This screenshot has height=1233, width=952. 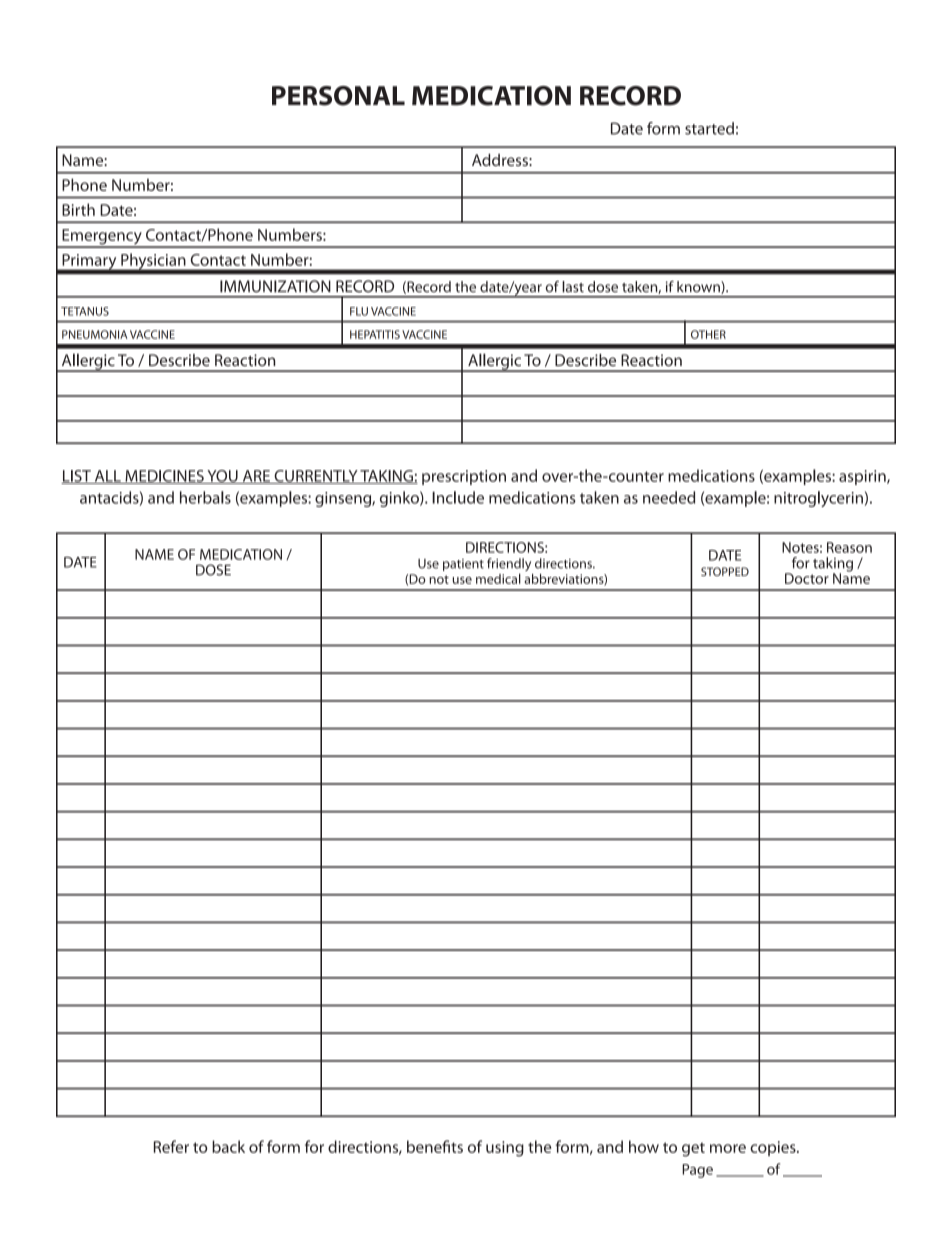 I want to click on herbals, so click(x=205, y=497).
